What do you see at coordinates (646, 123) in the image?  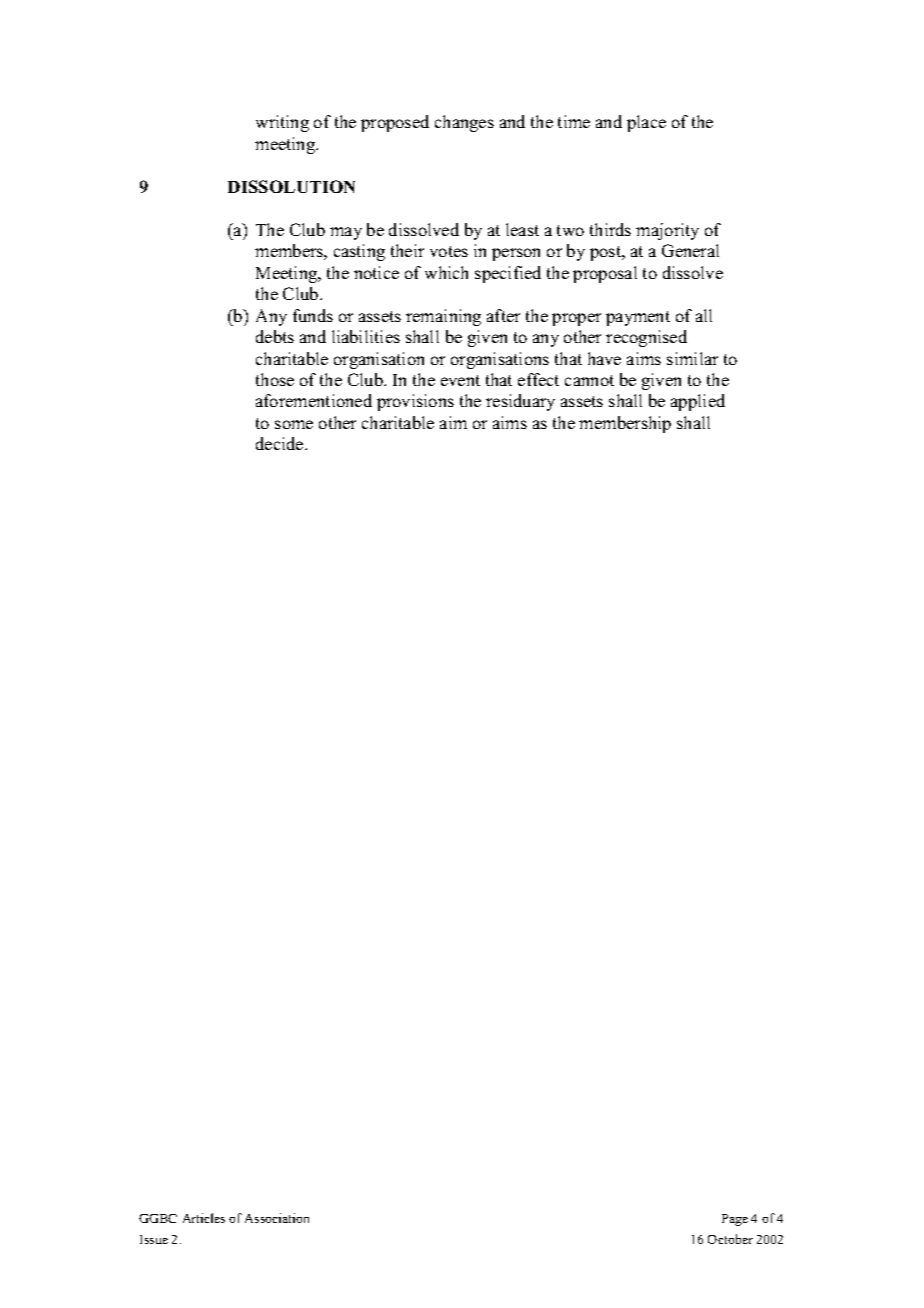 I see `place` at bounding box center [646, 123].
